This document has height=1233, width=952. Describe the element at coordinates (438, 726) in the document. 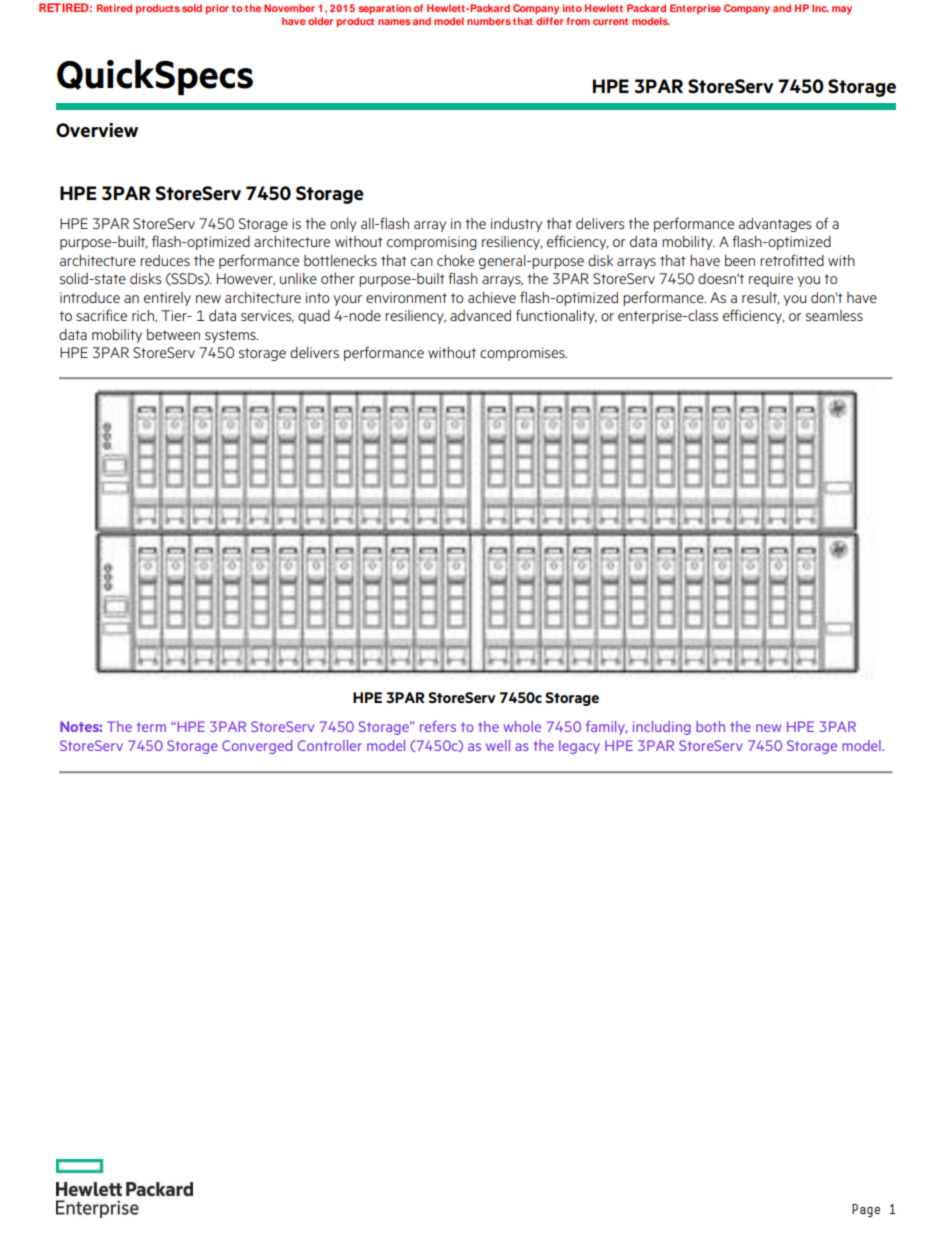

I see `refers` at that location.
